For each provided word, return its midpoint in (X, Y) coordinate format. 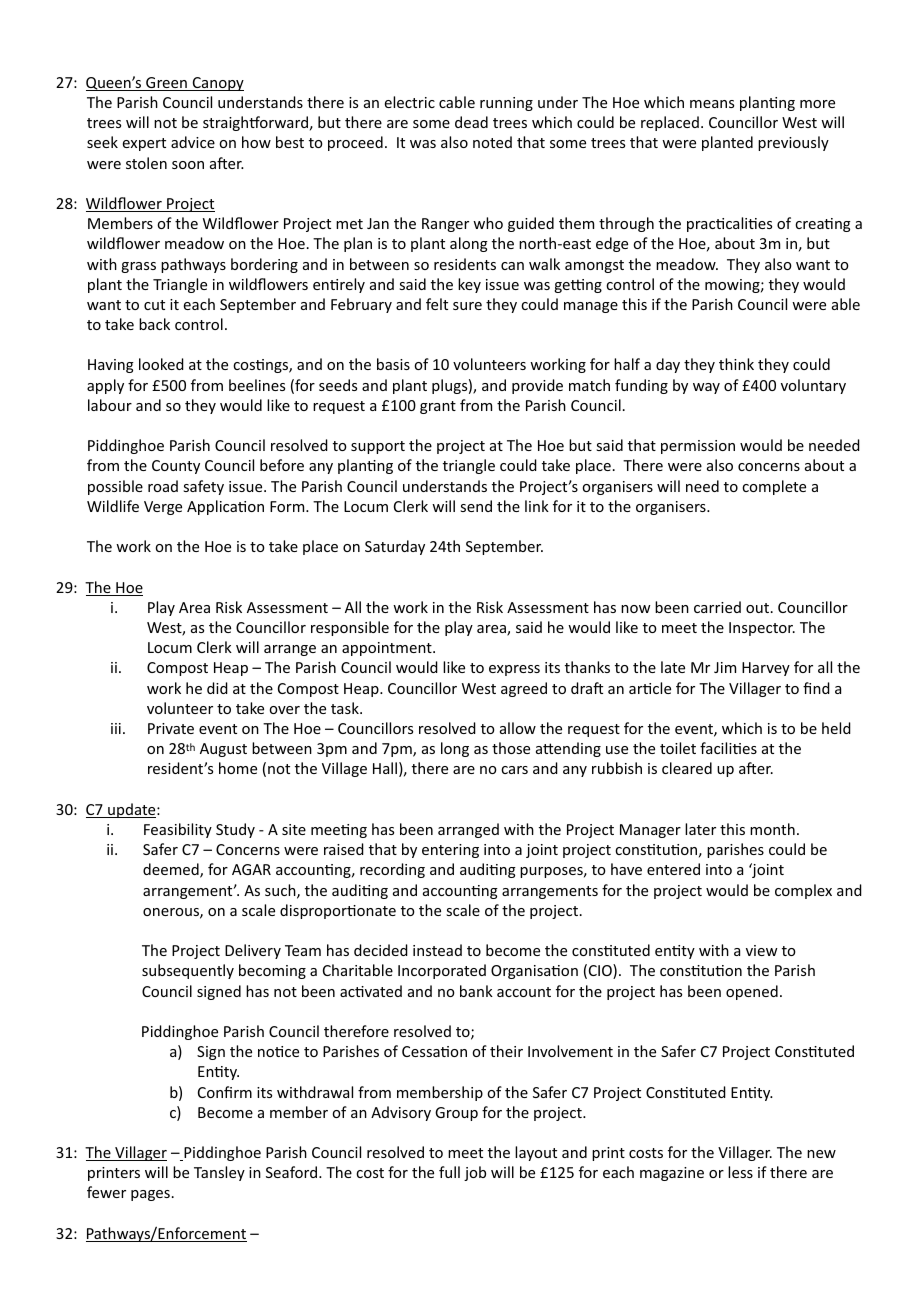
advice (193, 142)
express (514, 670)
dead (471, 122)
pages (150, 1195)
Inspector (762, 629)
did (217, 688)
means (712, 104)
